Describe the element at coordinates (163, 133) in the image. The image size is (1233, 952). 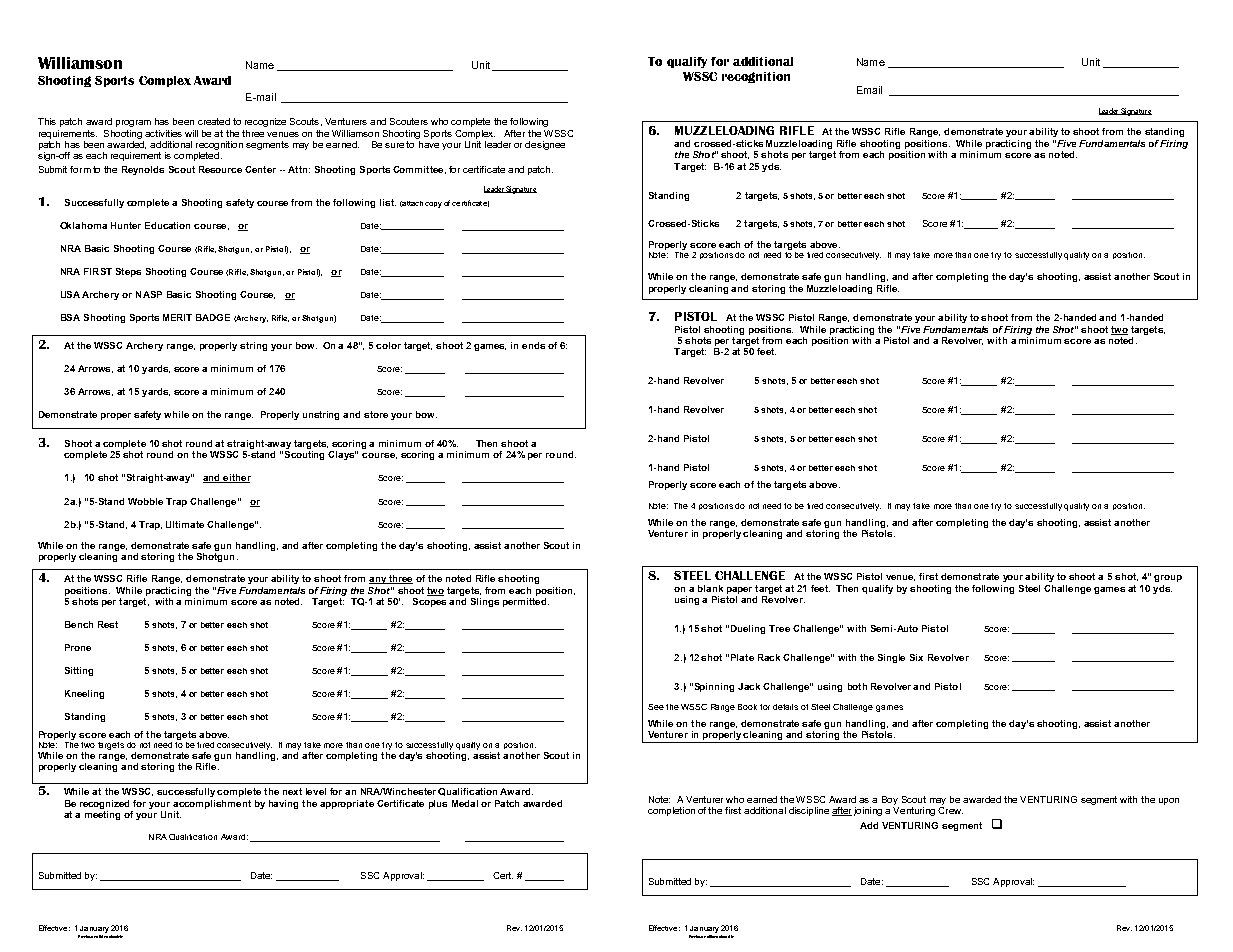
I see `activities` at that location.
